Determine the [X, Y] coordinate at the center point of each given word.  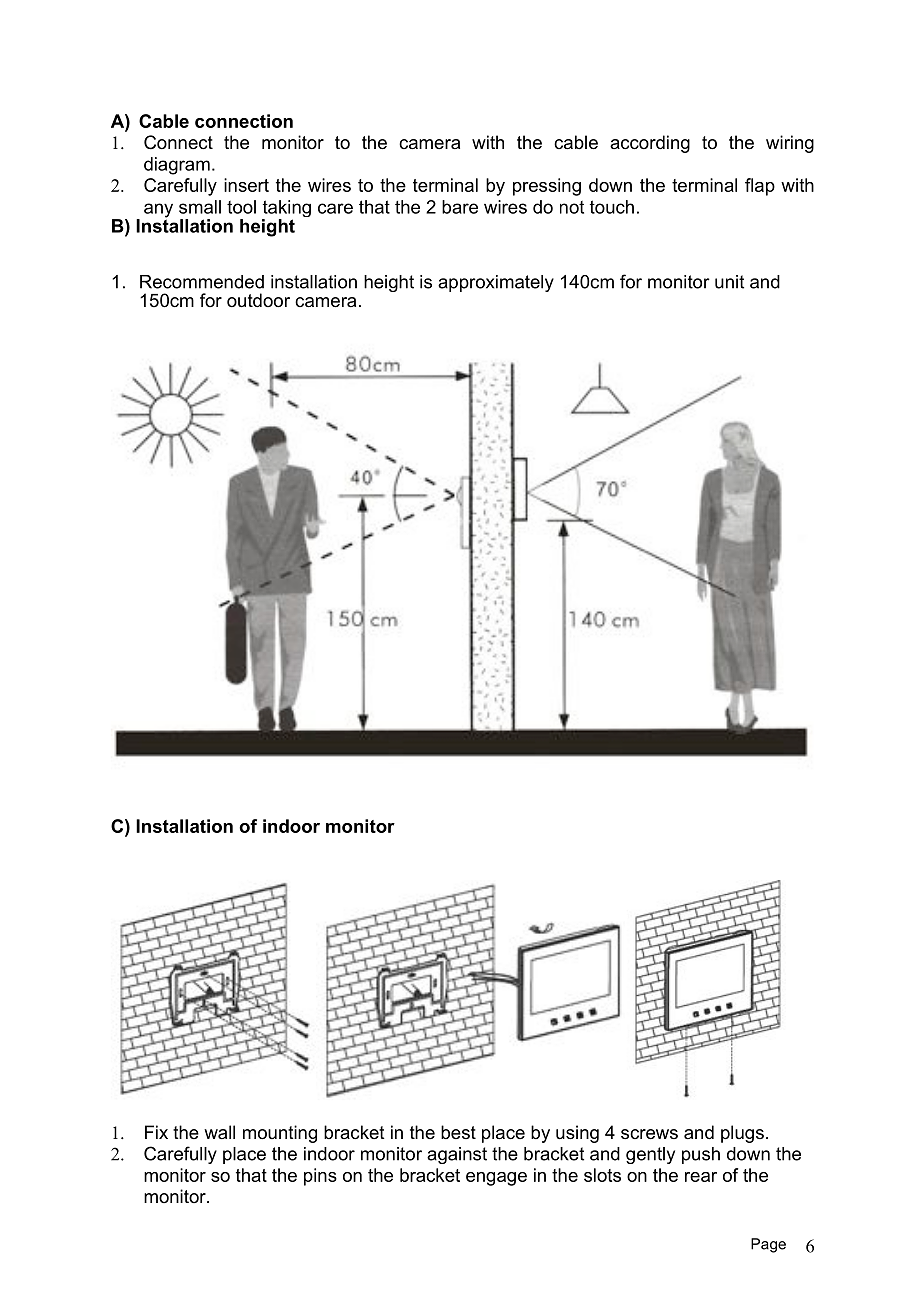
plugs [742, 1134]
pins [320, 1177]
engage [496, 1179]
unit [729, 282]
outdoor [258, 300]
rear [701, 1177]
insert [246, 185]
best [458, 1132]
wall [219, 1132]
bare [460, 207]
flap [760, 187]
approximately [496, 283]
